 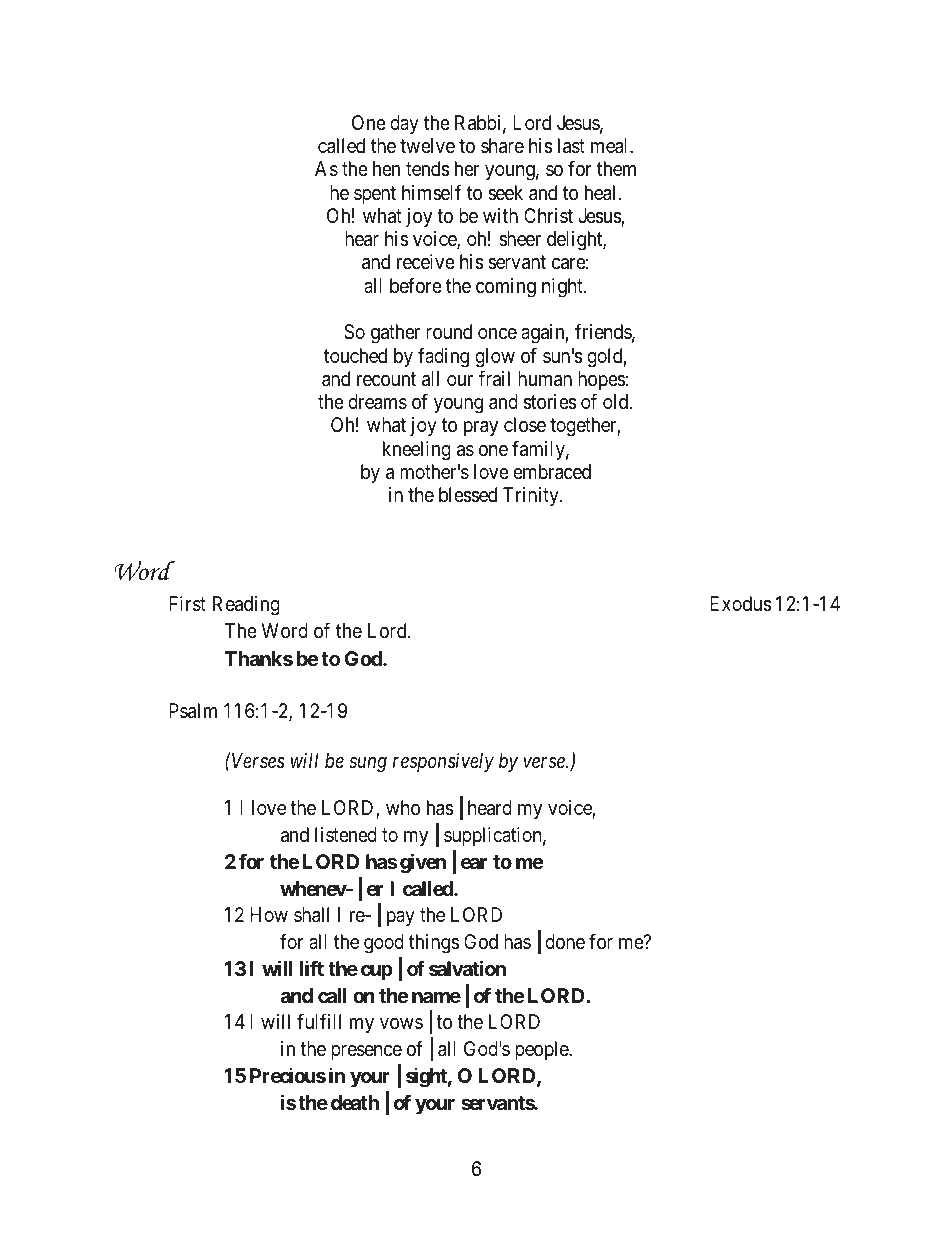 I want to click on How, so click(x=269, y=914).
